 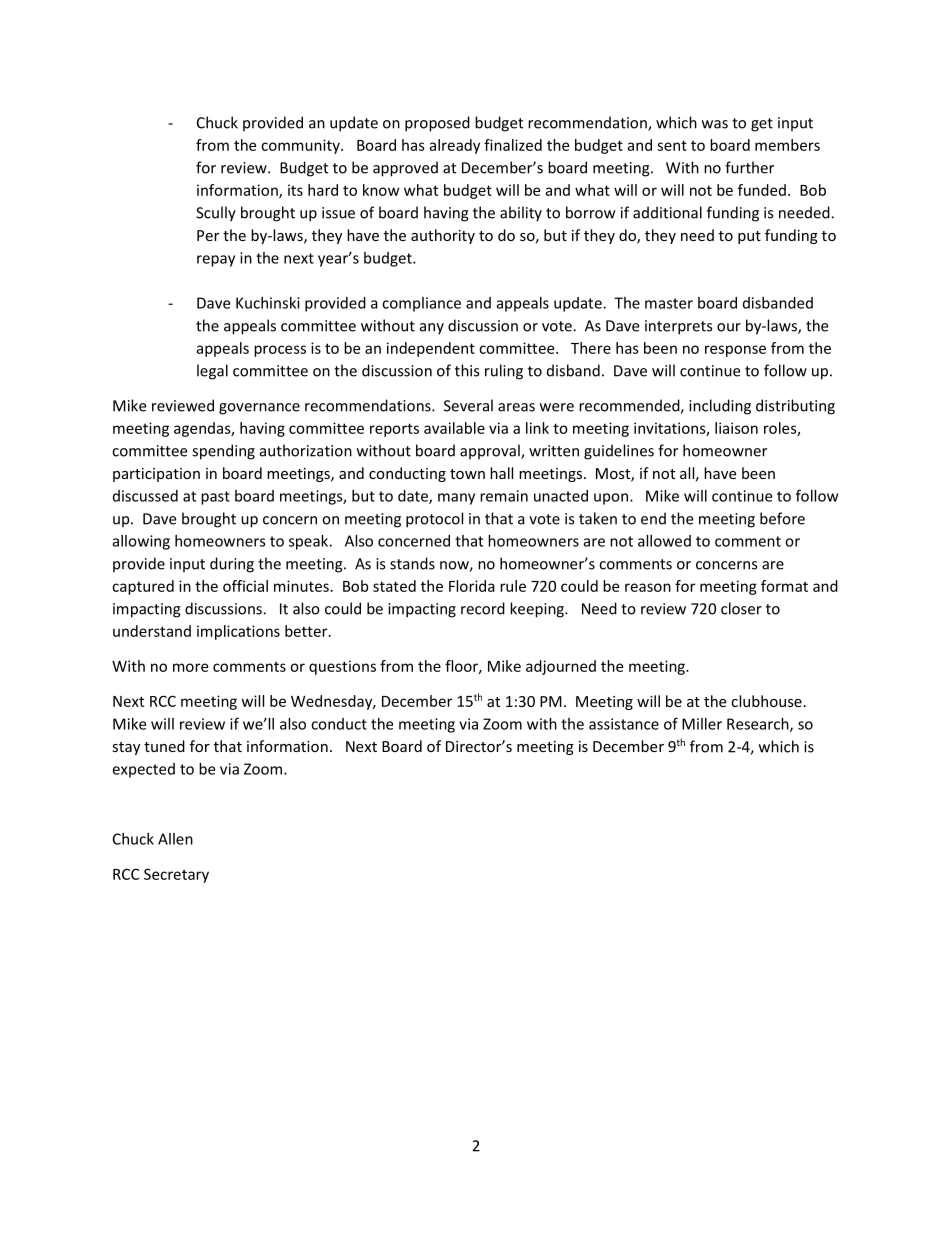 What do you see at coordinates (215, 498) in the screenshot?
I see `past` at bounding box center [215, 498].
